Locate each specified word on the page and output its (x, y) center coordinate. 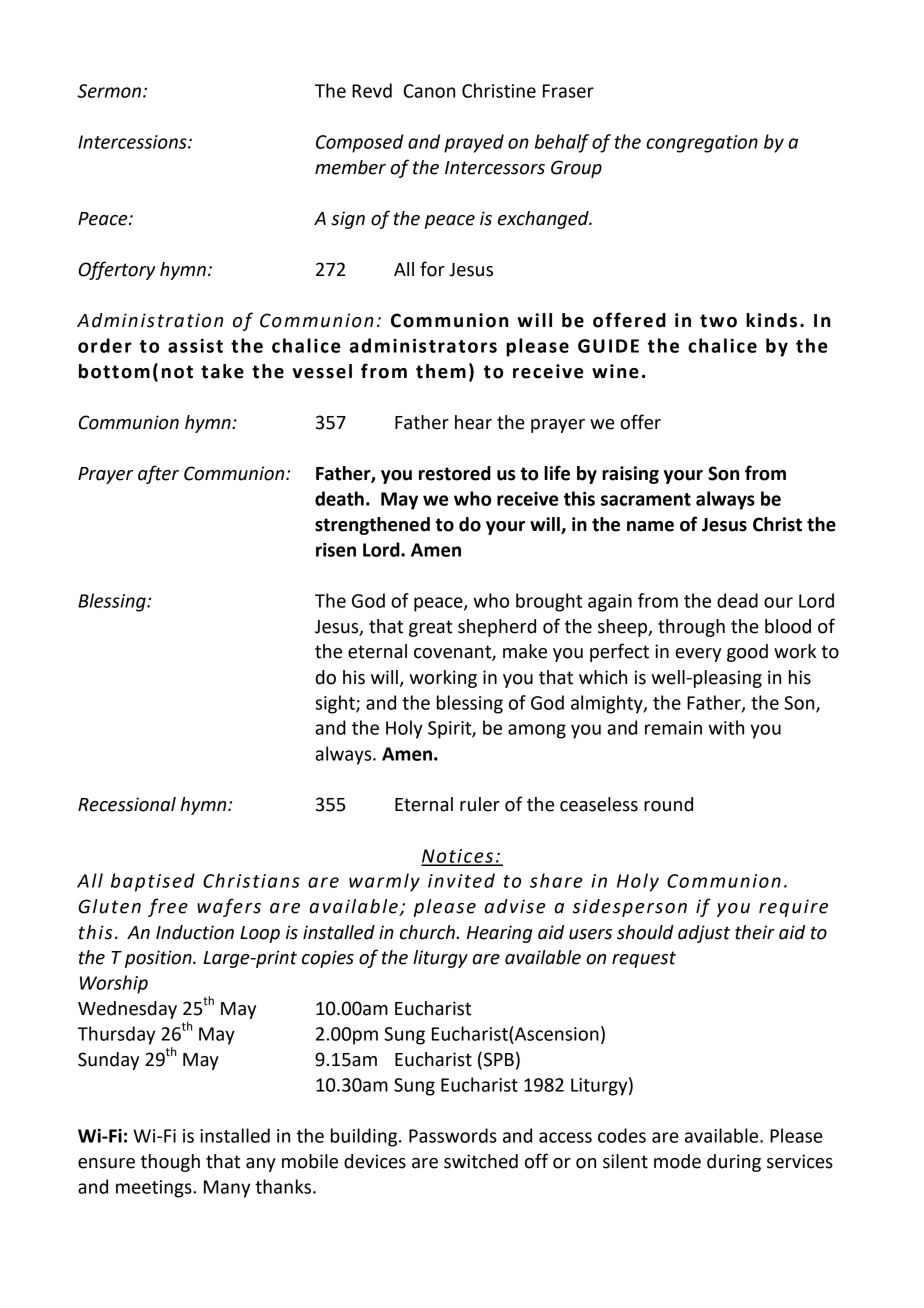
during (734, 1163)
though (170, 1163)
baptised (153, 882)
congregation (702, 144)
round (668, 804)
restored (455, 473)
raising (630, 475)
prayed (474, 143)
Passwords (453, 1135)
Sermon (109, 91)
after (158, 474)
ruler (480, 804)
